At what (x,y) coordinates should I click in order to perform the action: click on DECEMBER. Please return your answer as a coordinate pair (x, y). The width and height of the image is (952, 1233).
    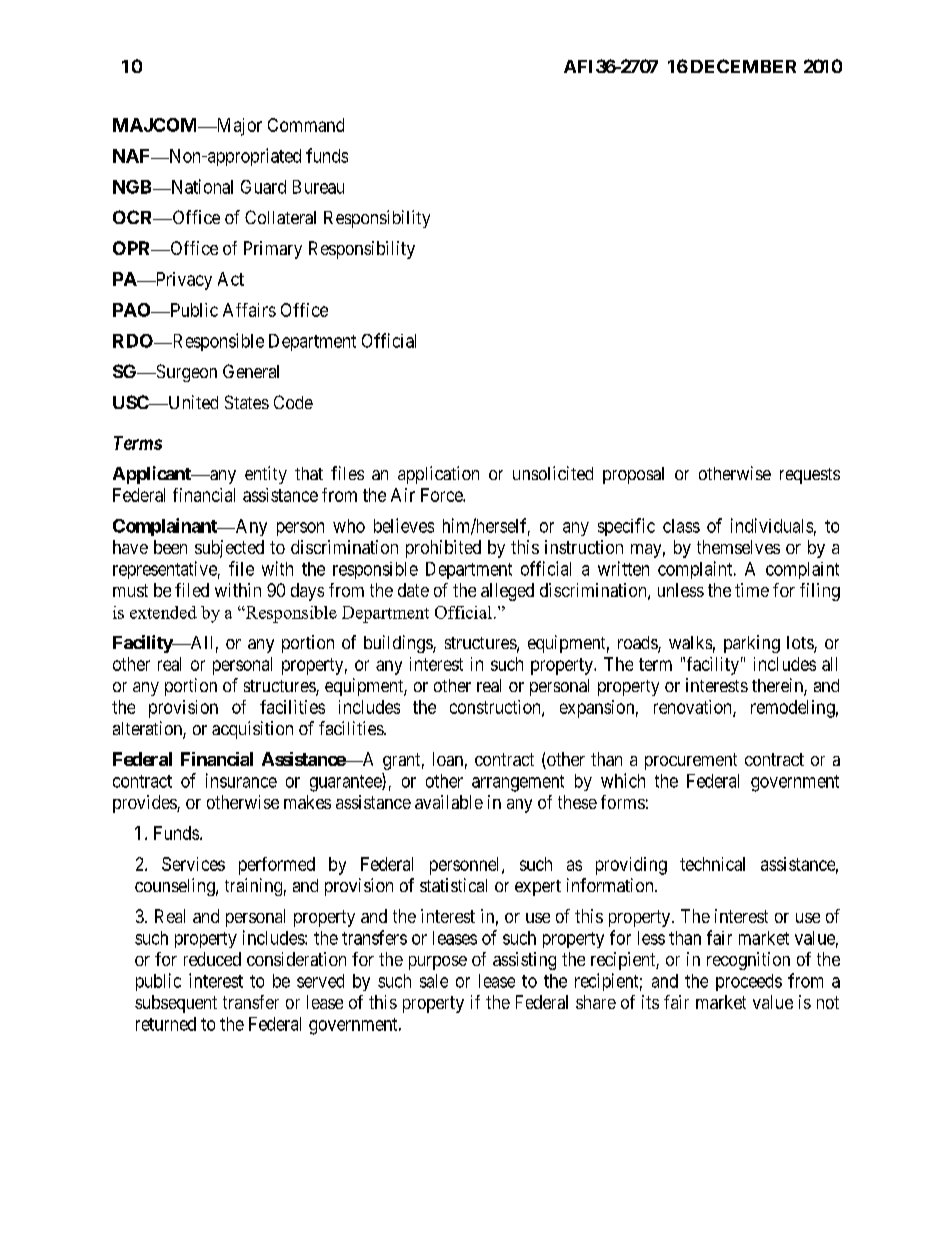
    Looking at the image, I should click on (743, 66).
